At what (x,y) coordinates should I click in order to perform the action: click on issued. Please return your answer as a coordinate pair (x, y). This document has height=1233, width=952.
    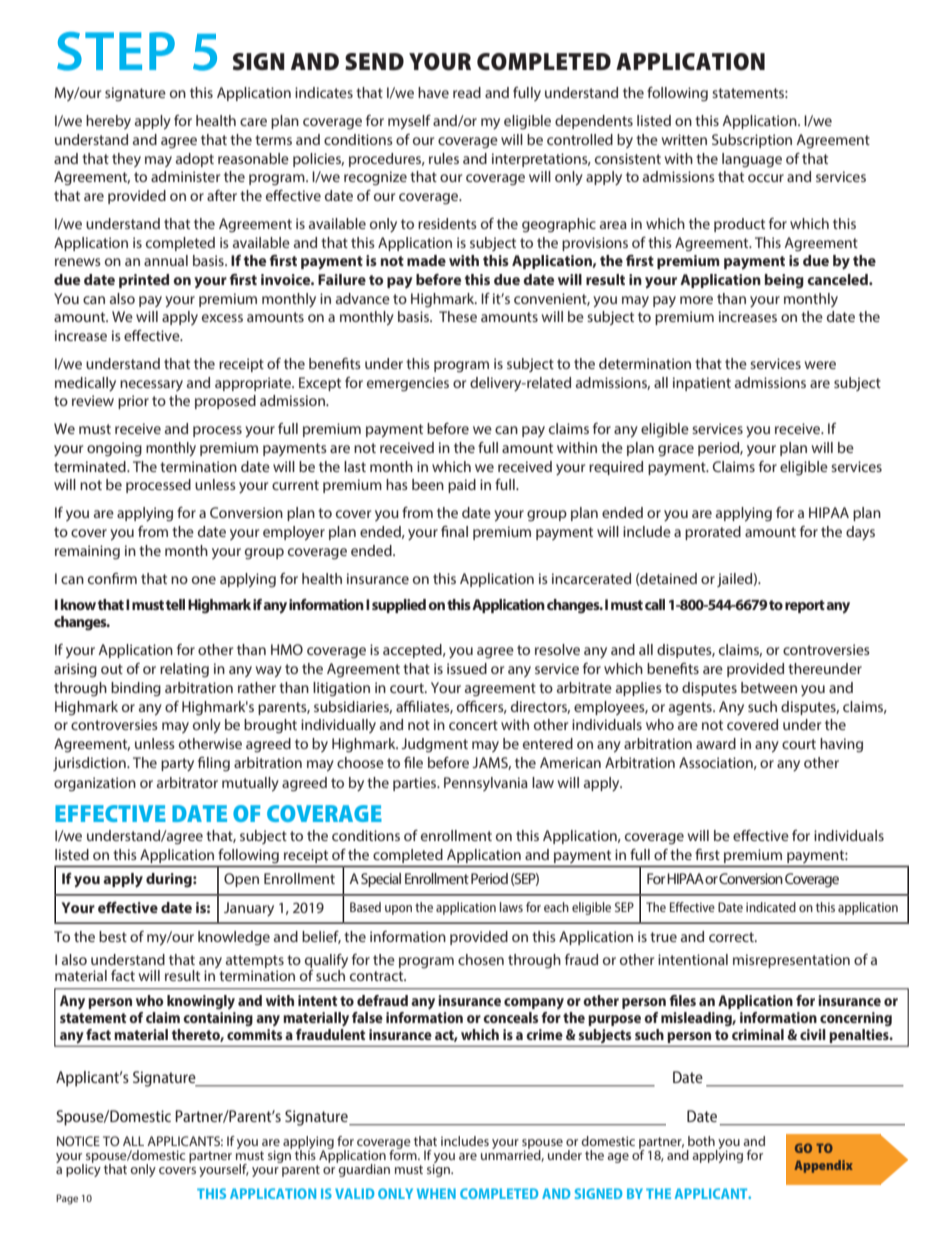
    Looking at the image, I should click on (467, 668).
